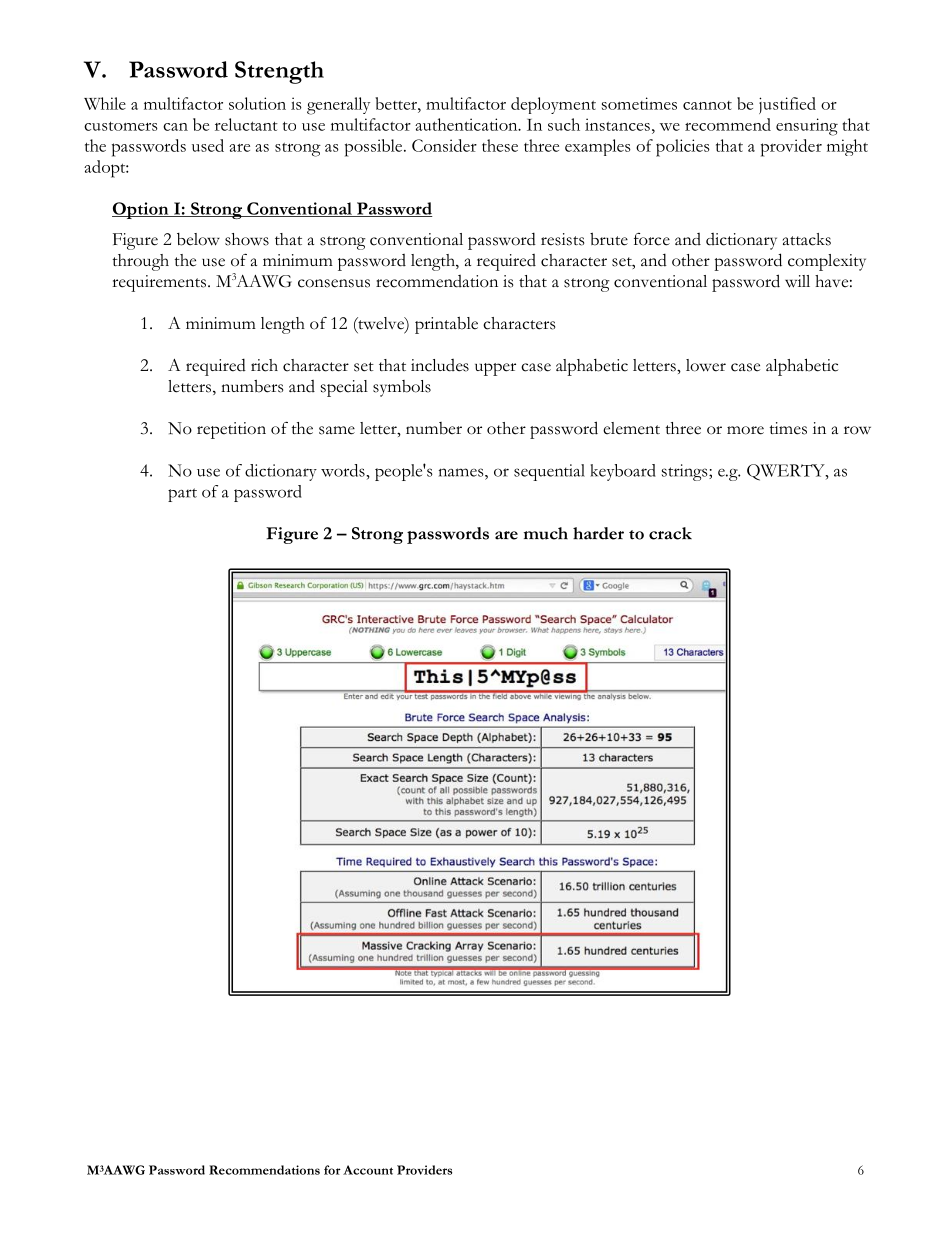 The height and width of the image is (1233, 952). What do you see at coordinates (368, 1170) in the image?
I see `Account` at bounding box center [368, 1170].
